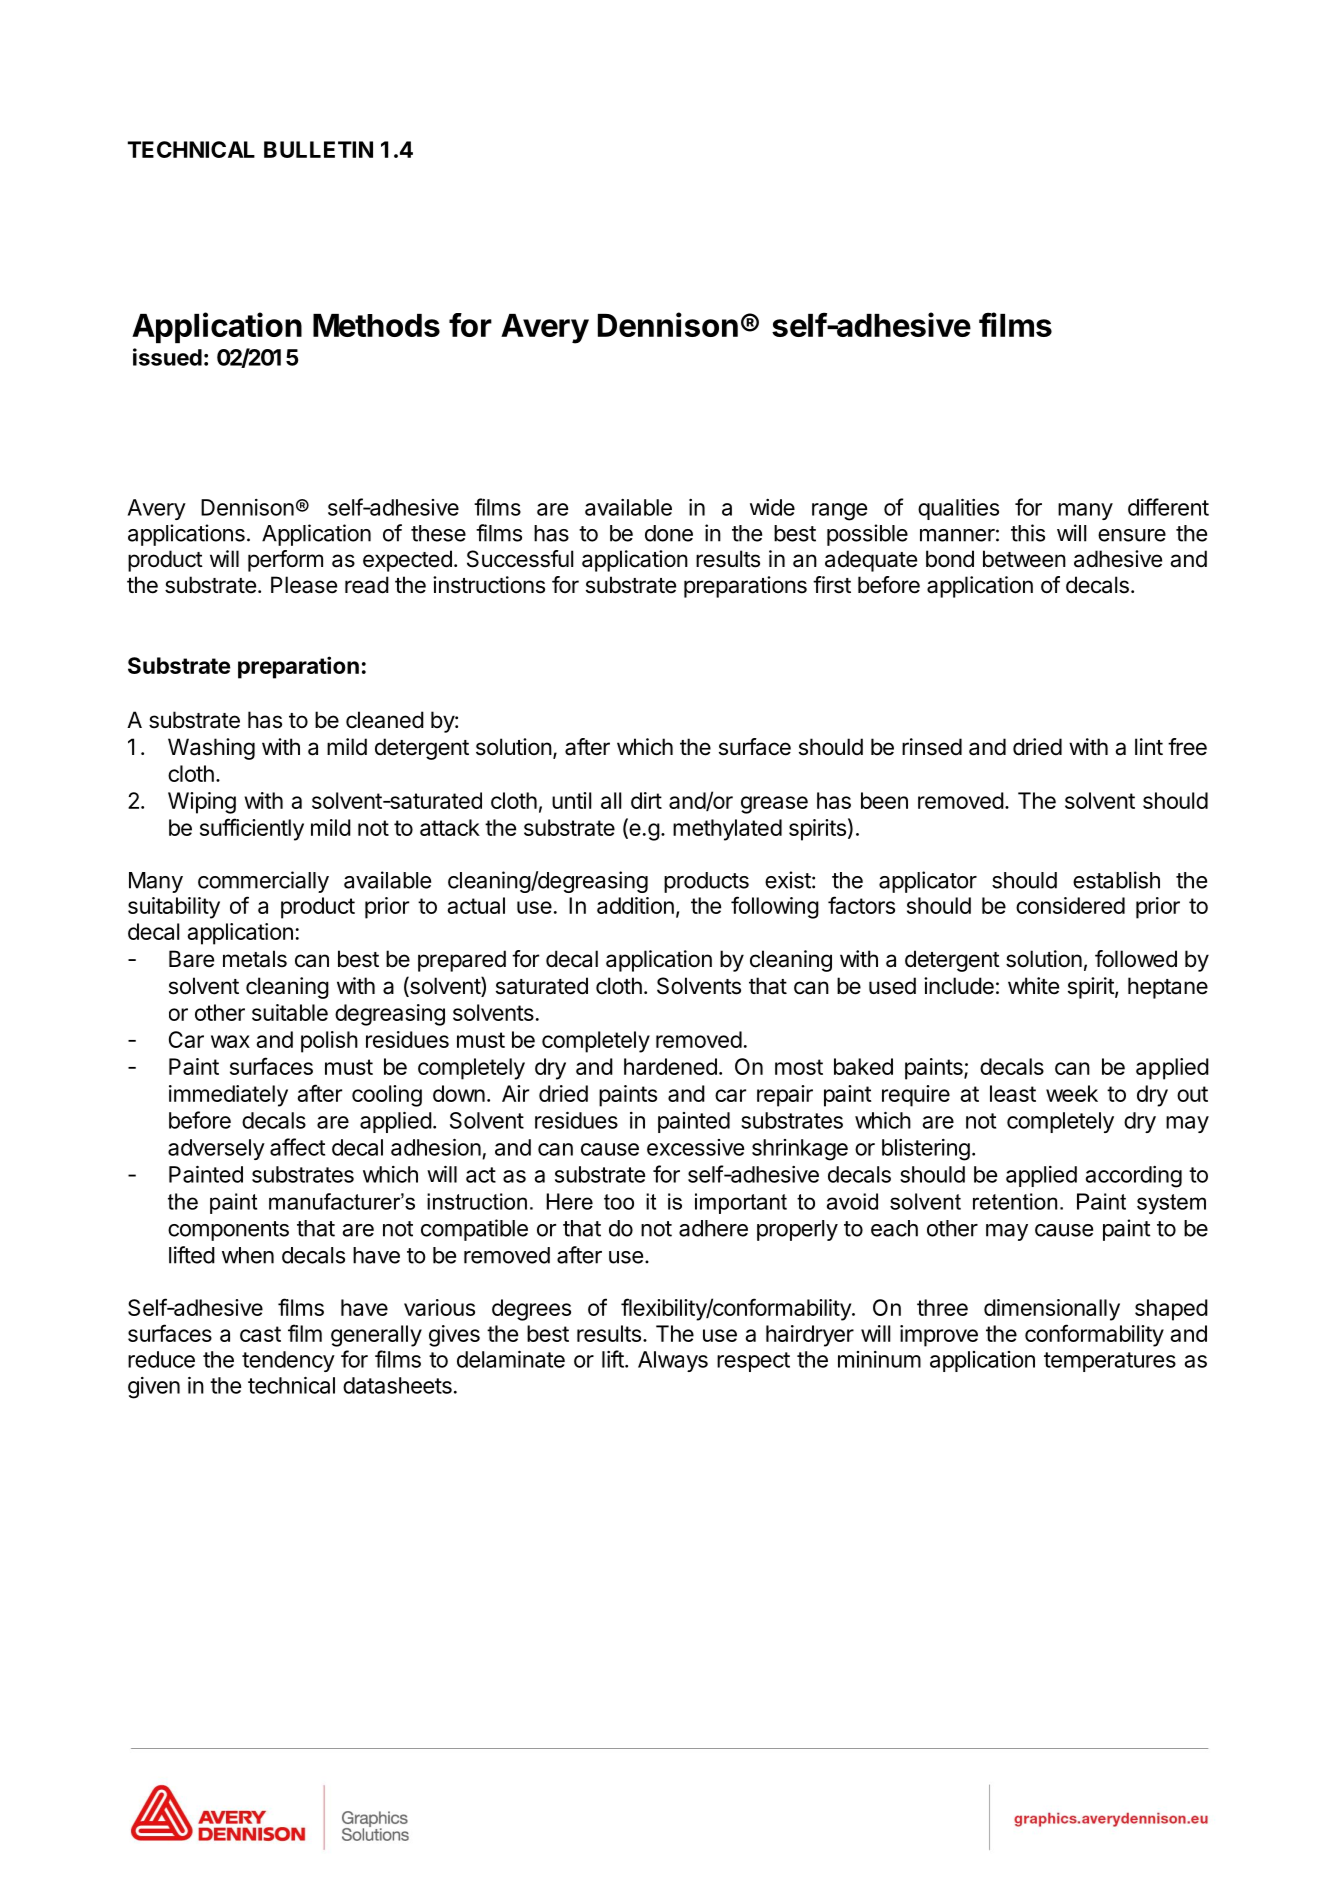 Image resolution: width=1336 pixels, height=1890 pixels. What do you see at coordinates (1110, 1362) in the screenshot?
I see `temperatures` at bounding box center [1110, 1362].
